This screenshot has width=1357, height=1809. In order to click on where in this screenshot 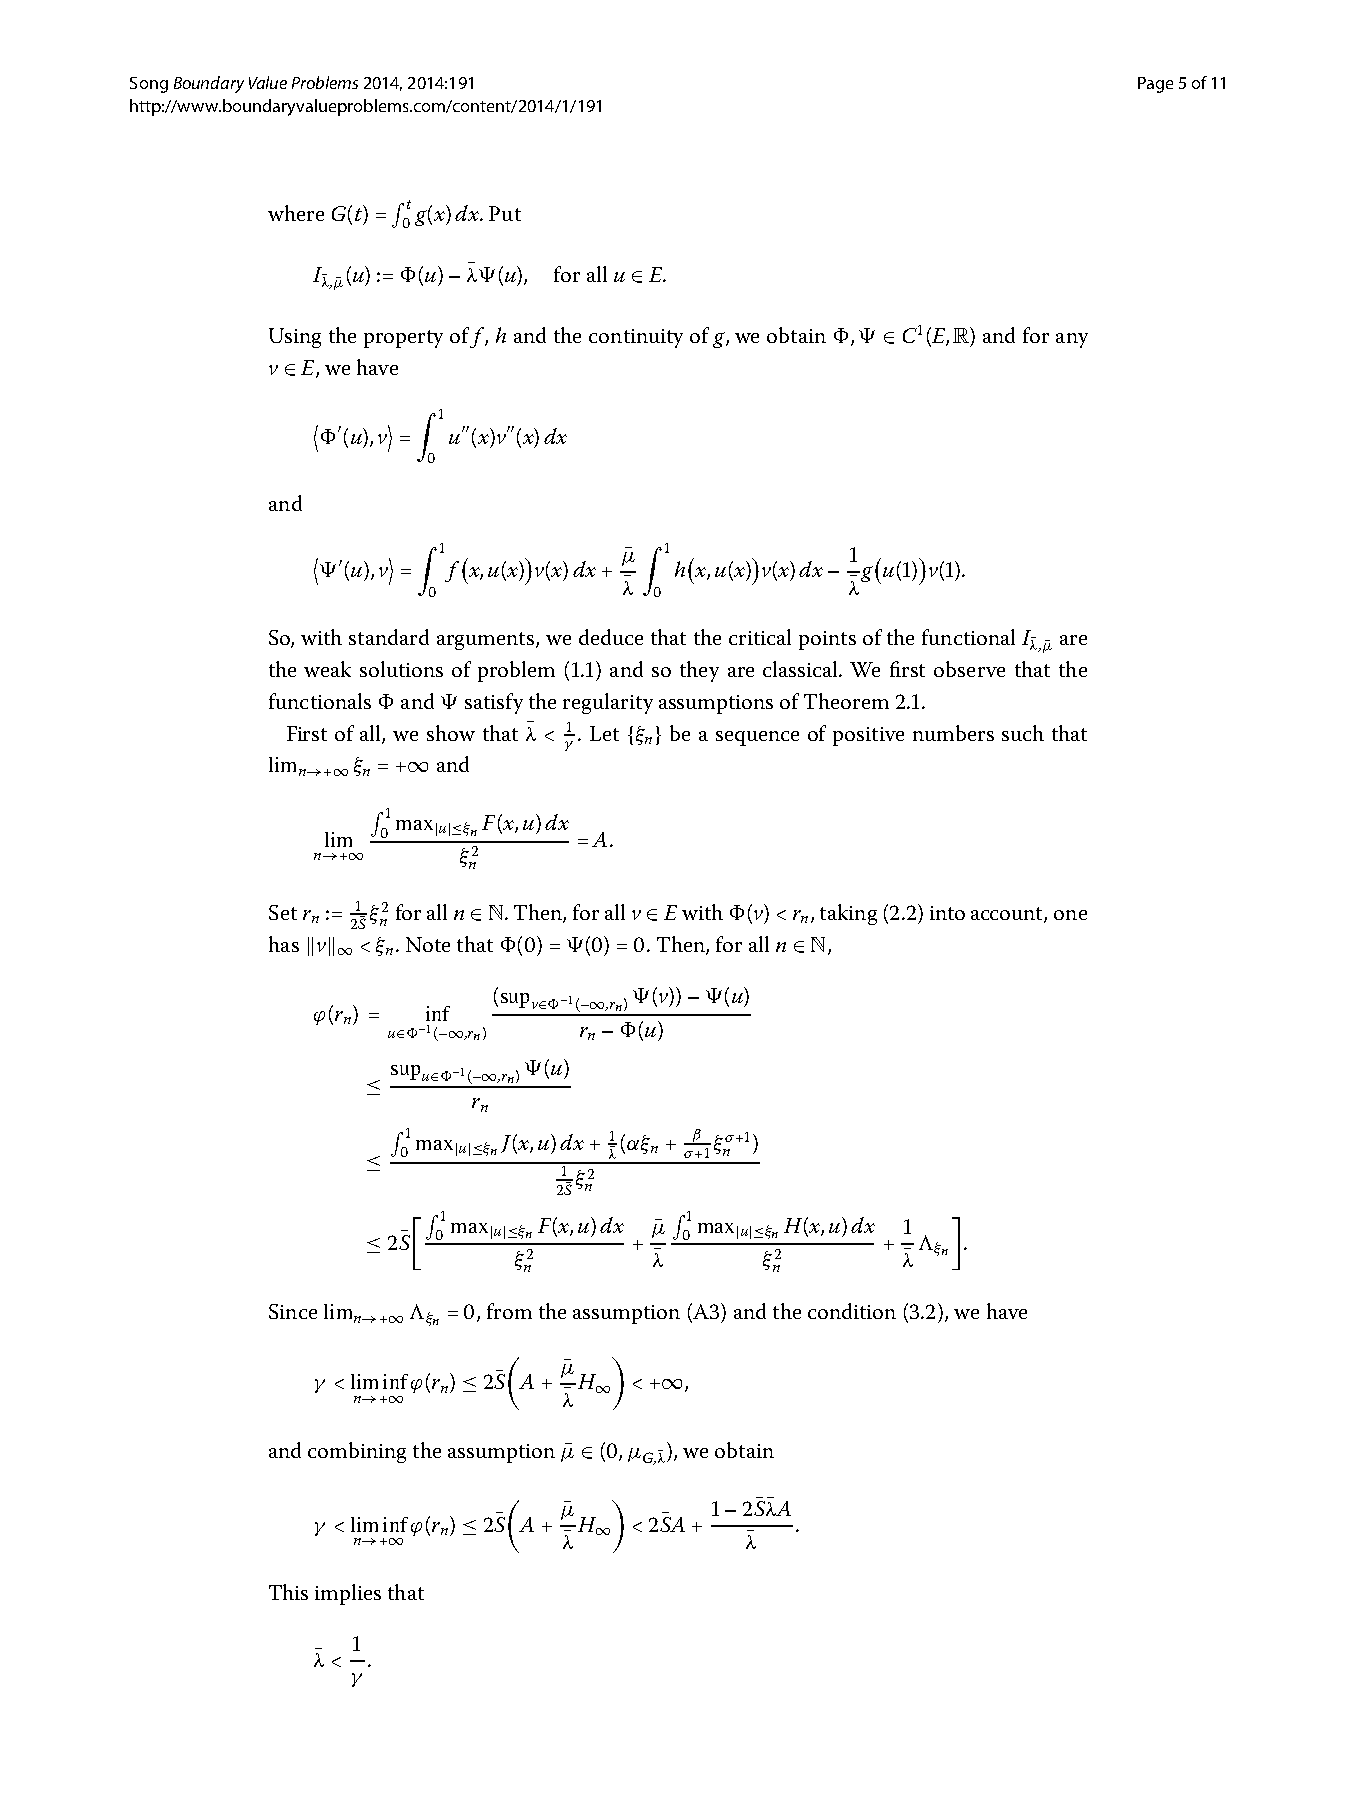, I will do `click(296, 213)`.
